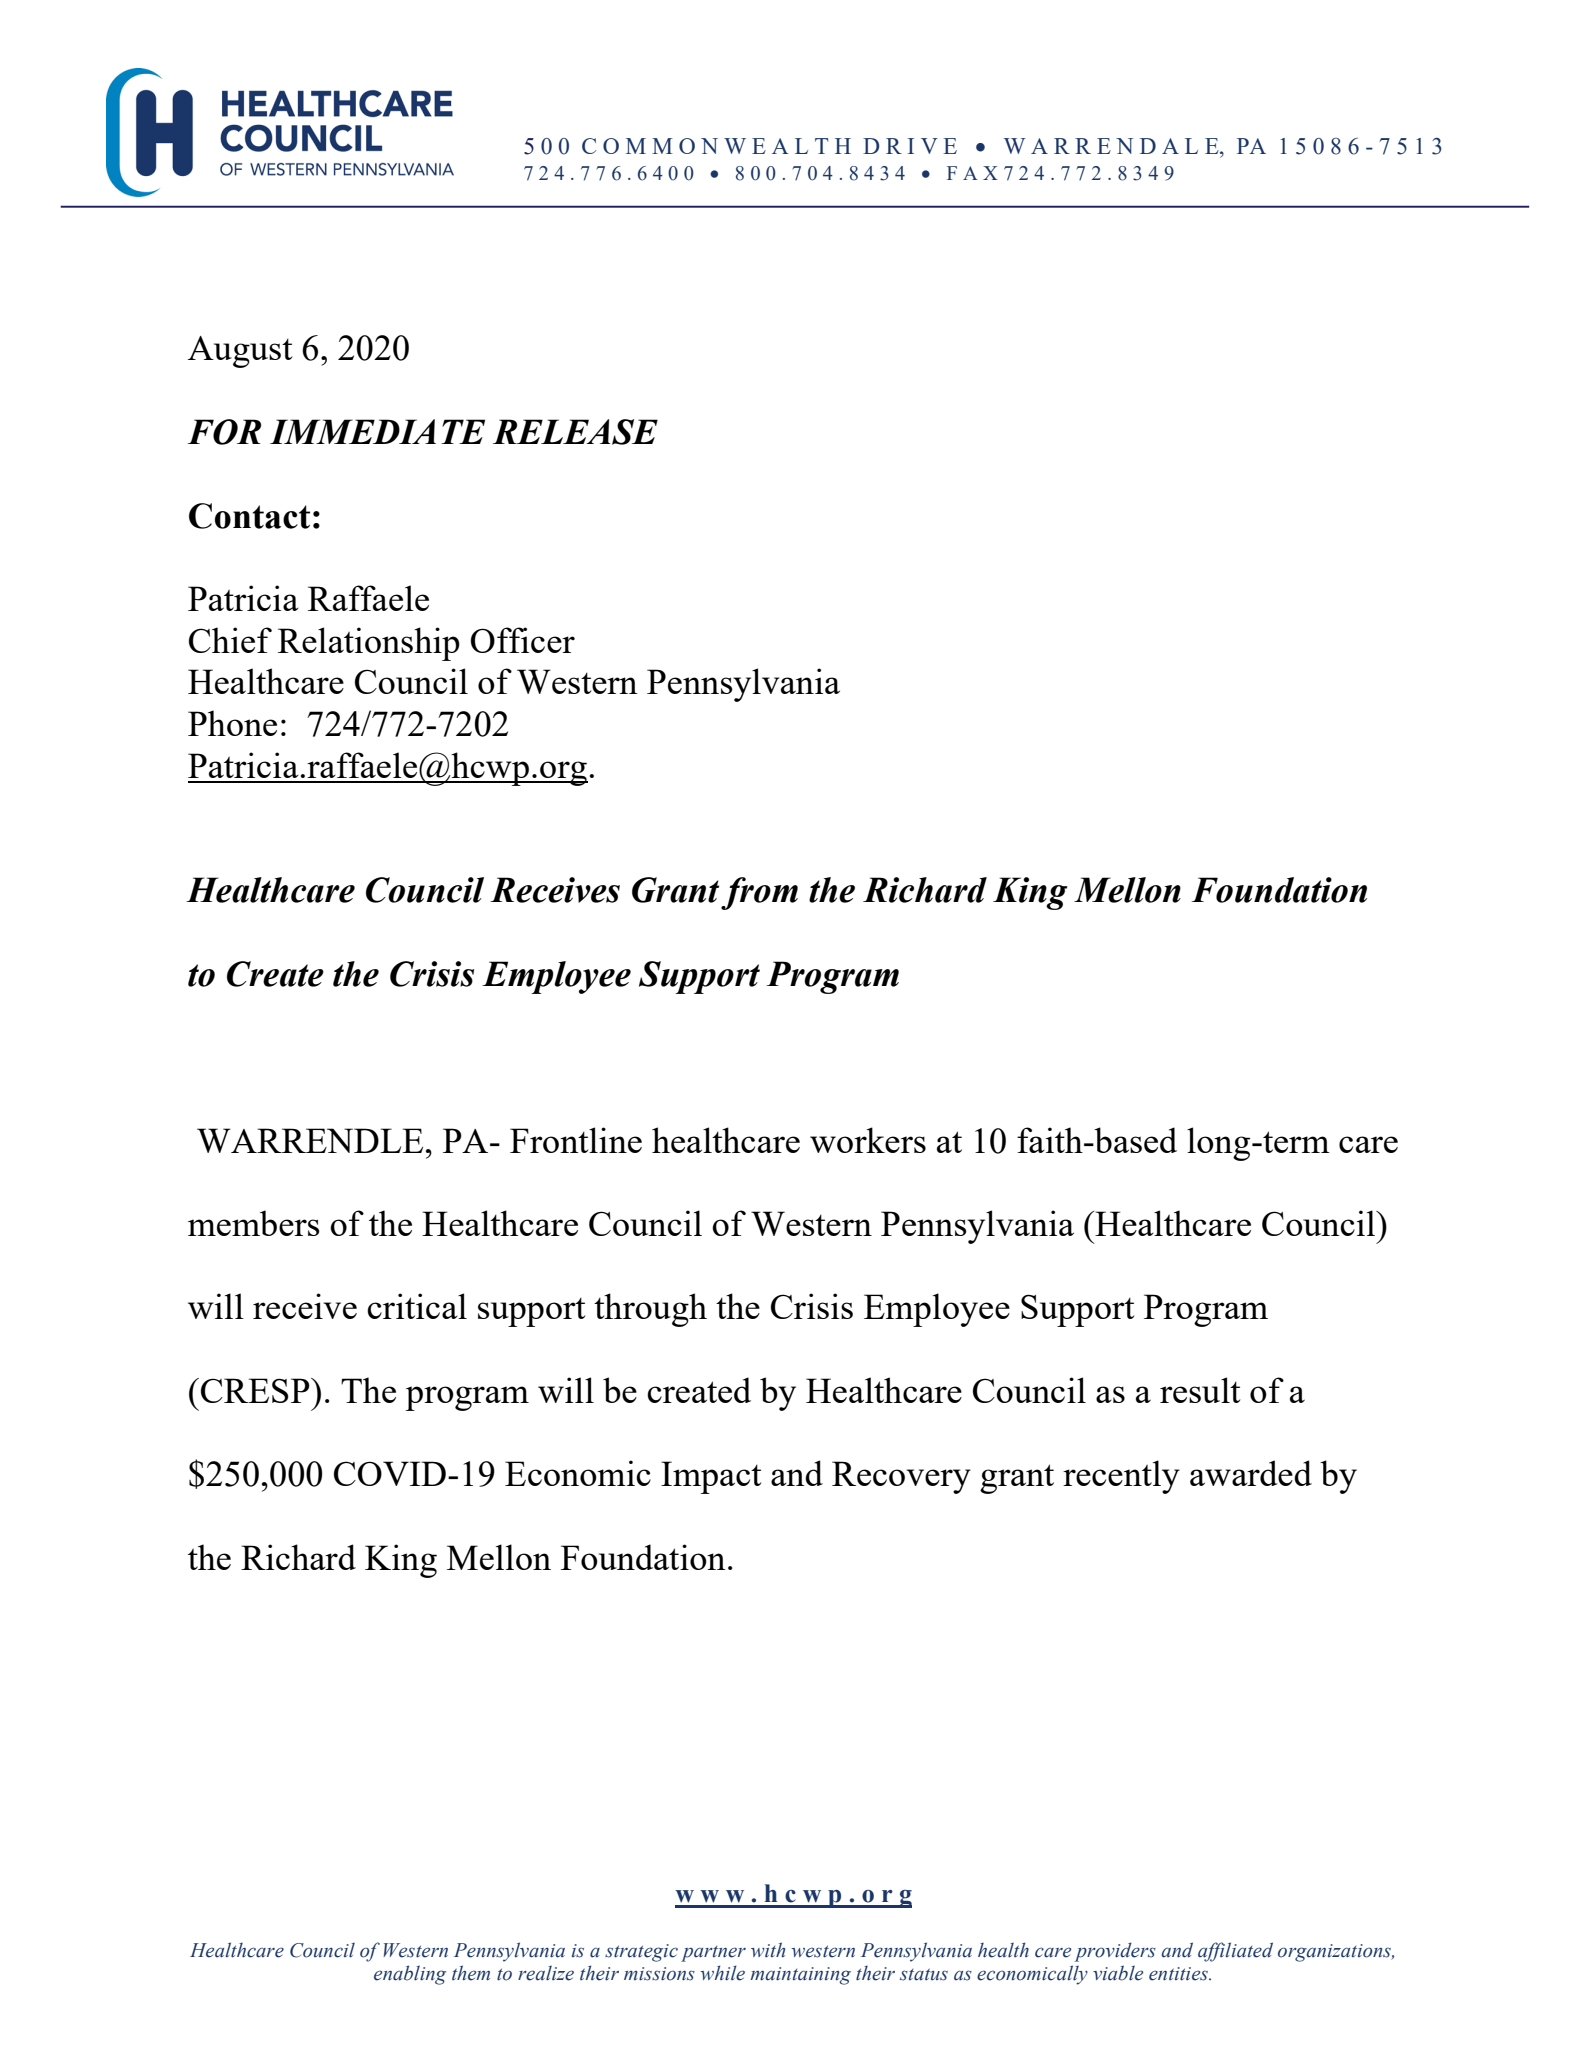 The height and width of the page is (2051, 1585). Describe the element at coordinates (1121, 1477) in the page. I see `recently` at that location.
